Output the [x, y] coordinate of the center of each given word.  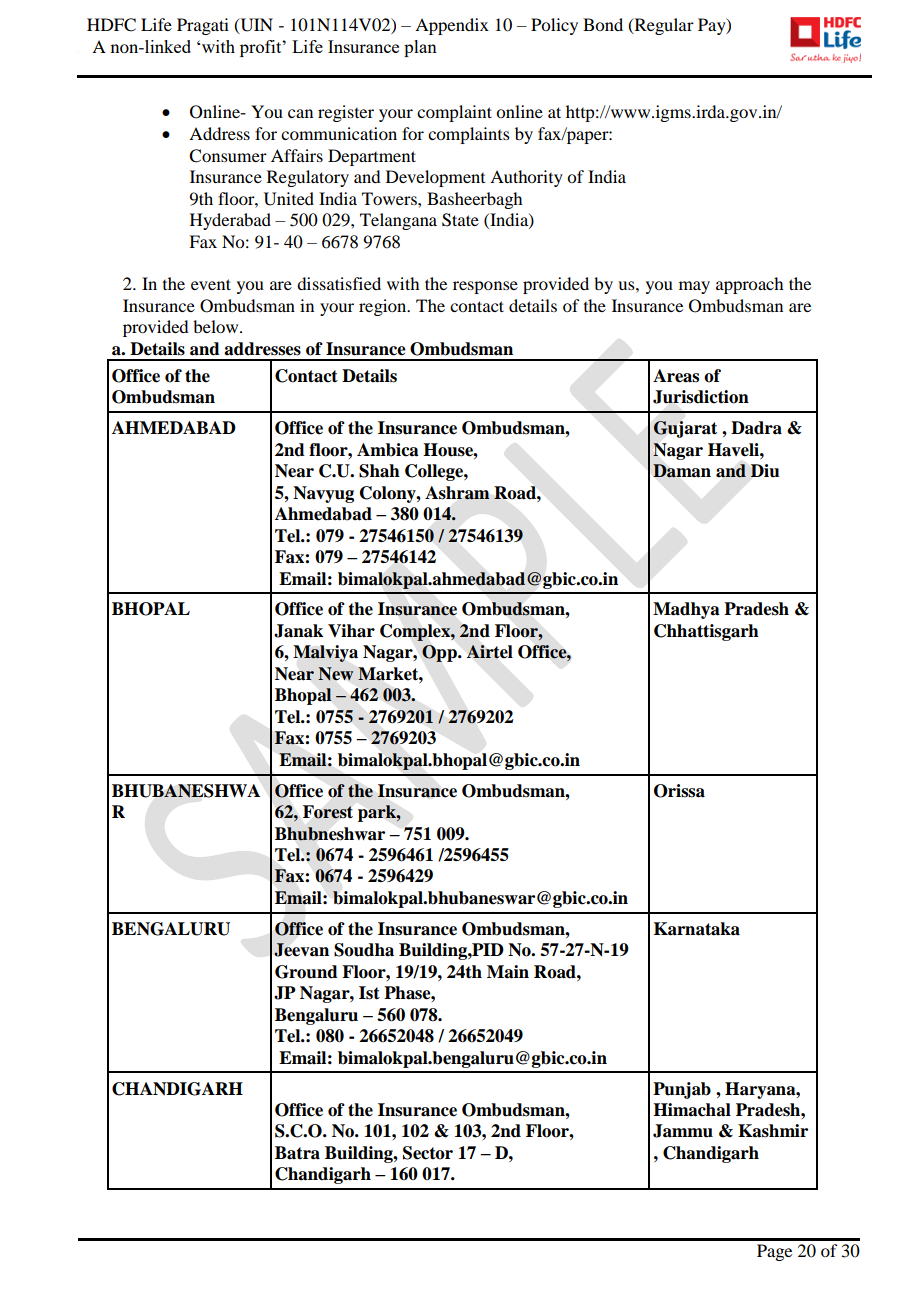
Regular [663, 26]
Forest [328, 812]
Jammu [683, 1131]
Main [508, 972]
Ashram [457, 493]
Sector [428, 1153]
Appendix [452, 26]
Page [774, 1252]
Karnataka [697, 929]
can [300, 113]
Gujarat [685, 429]
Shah [379, 471]
